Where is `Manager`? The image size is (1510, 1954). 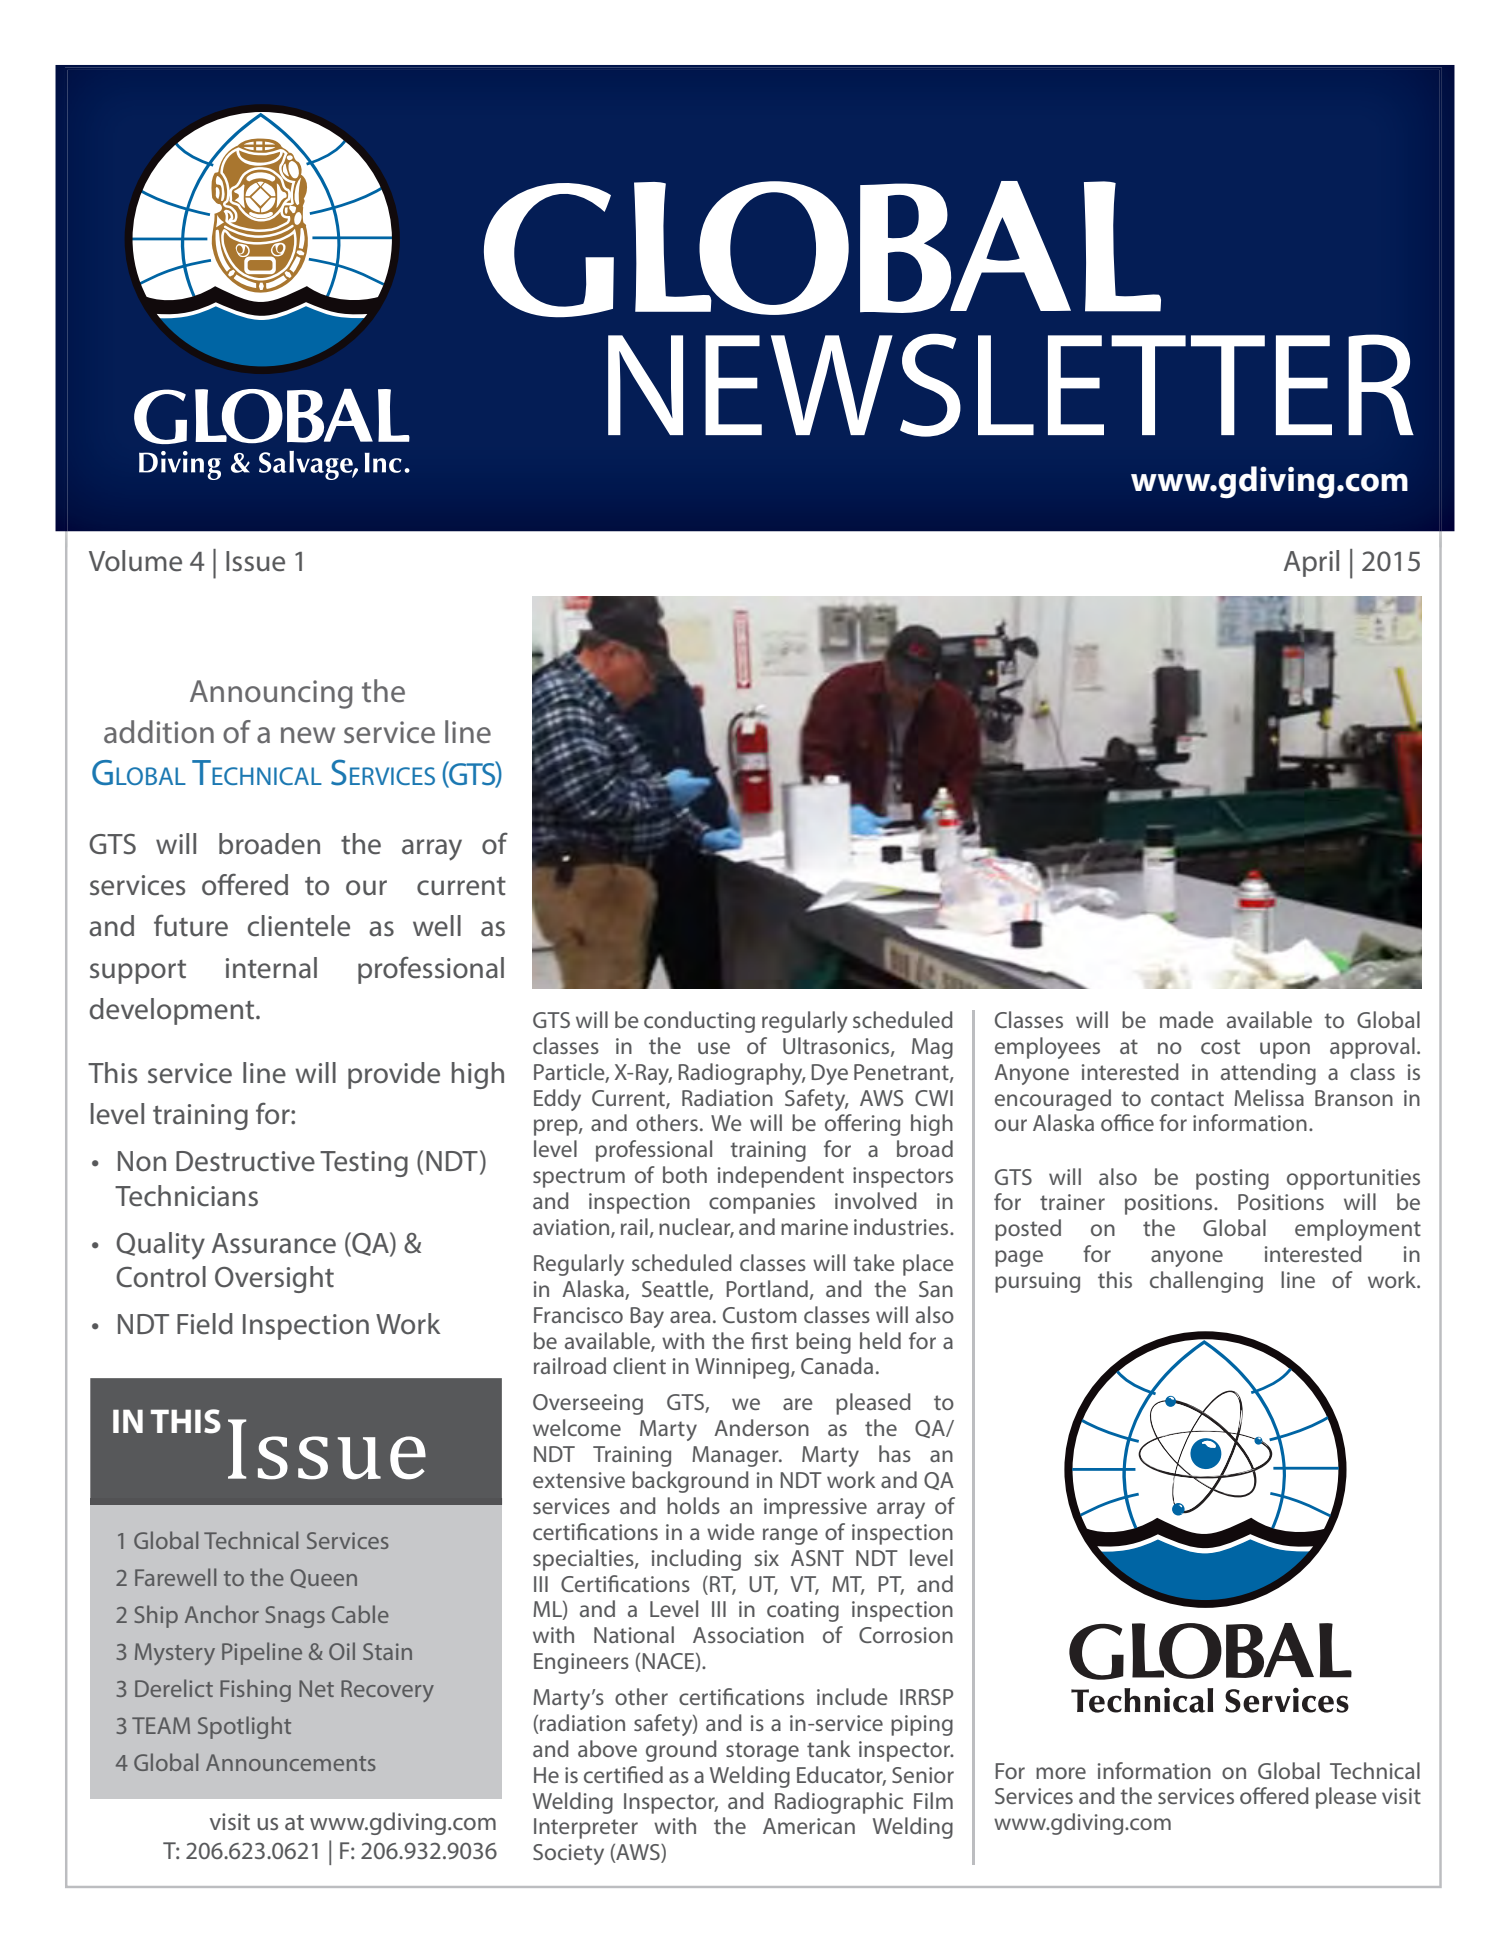 Manager is located at coordinates (736, 1456).
